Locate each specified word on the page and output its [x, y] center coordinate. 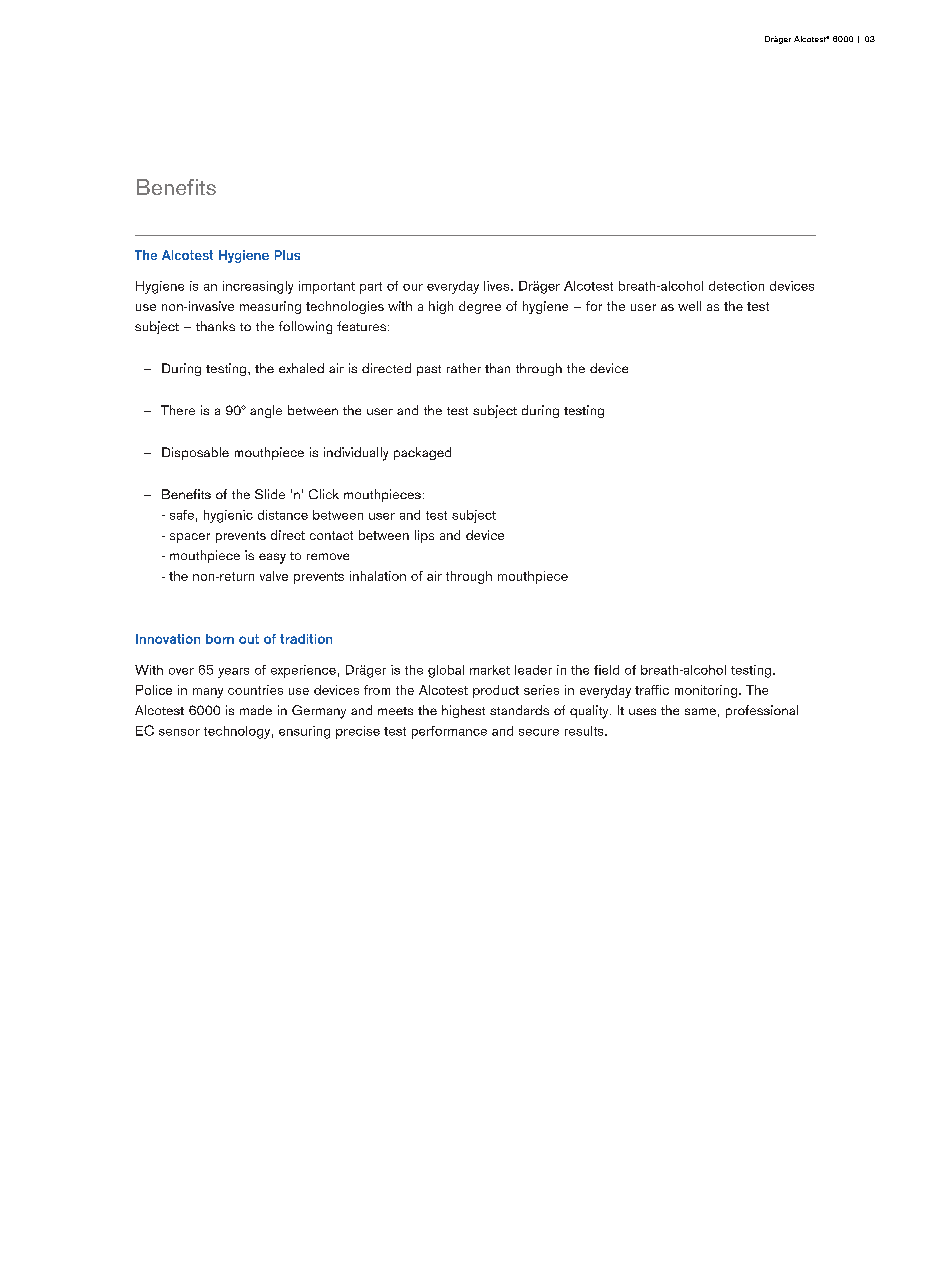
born [220, 639]
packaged [422, 453]
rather [464, 368]
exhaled [301, 368]
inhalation [378, 576]
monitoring [707, 691]
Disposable [195, 453]
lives [498, 286]
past [429, 370]
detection [736, 286]
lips [424, 536]
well [689, 306]
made [256, 710]
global [446, 671]
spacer [190, 538]
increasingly [258, 287]
